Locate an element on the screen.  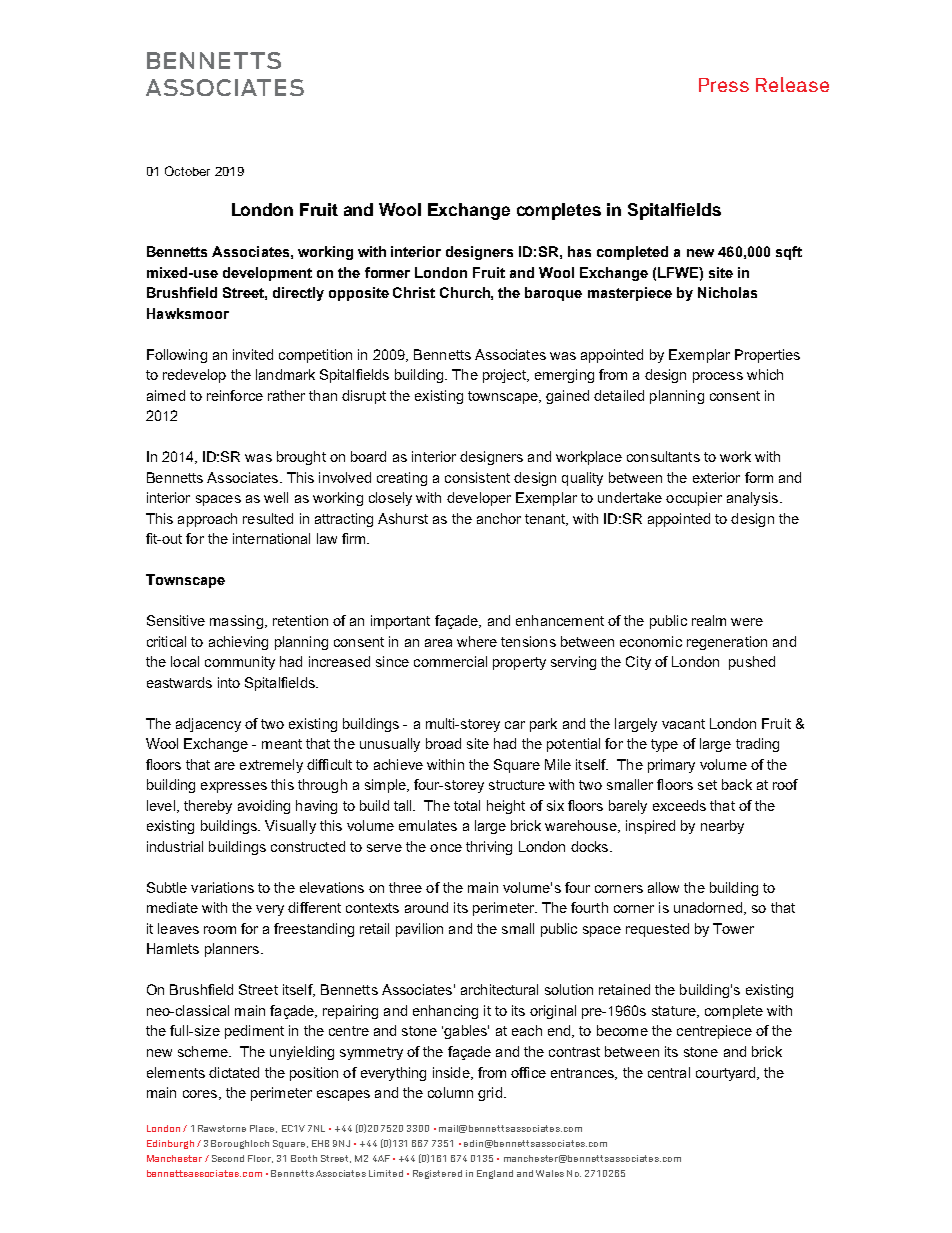
realm is located at coordinates (709, 620).
